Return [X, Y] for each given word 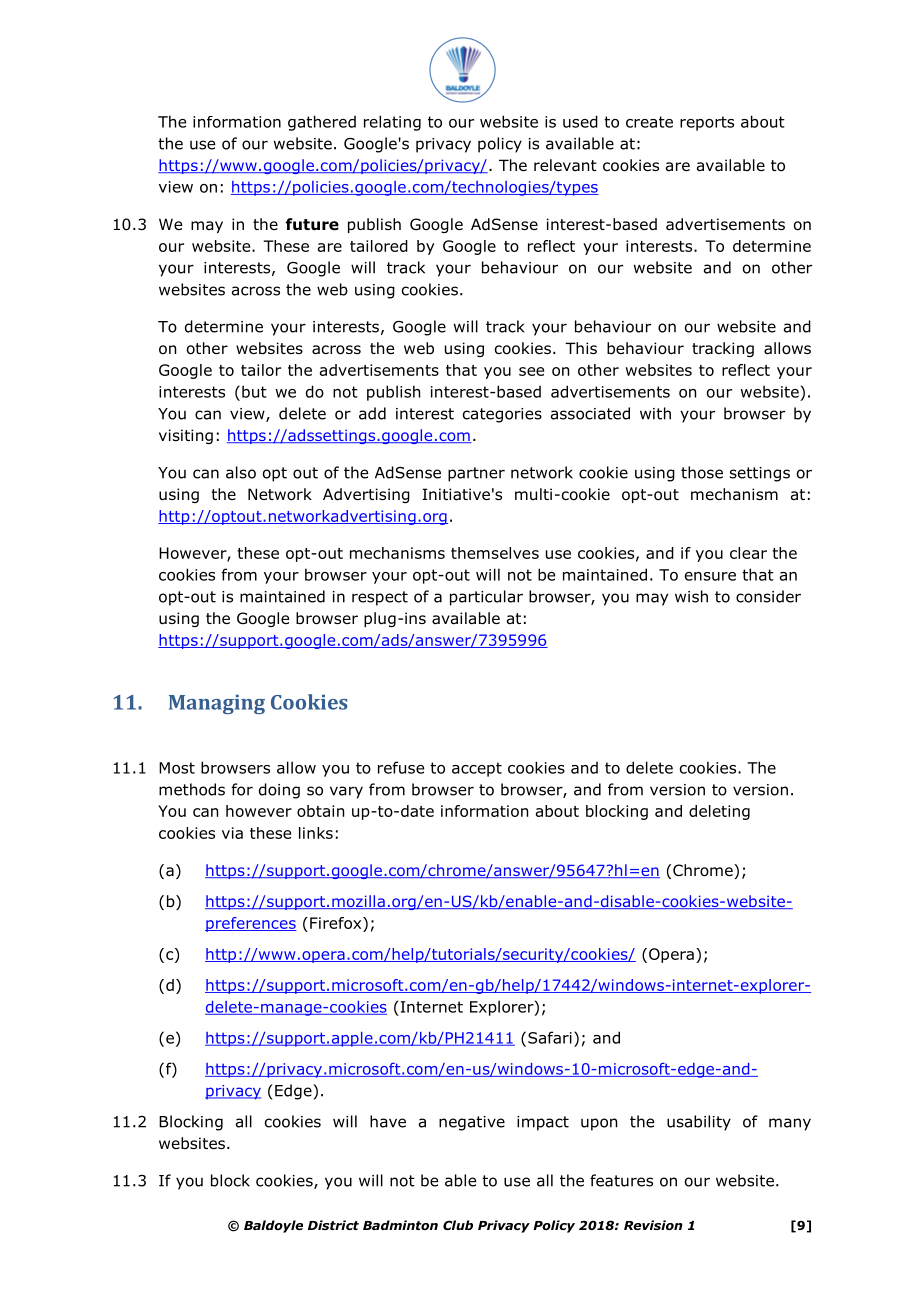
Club [458, 1225]
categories [502, 415]
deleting [719, 812]
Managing [217, 704]
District [333, 1225]
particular [486, 598]
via [232, 833]
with [655, 413]
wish [691, 596]
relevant [565, 165]
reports [707, 123]
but [254, 391]
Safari [550, 1037]
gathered [322, 123]
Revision [653, 1225]
